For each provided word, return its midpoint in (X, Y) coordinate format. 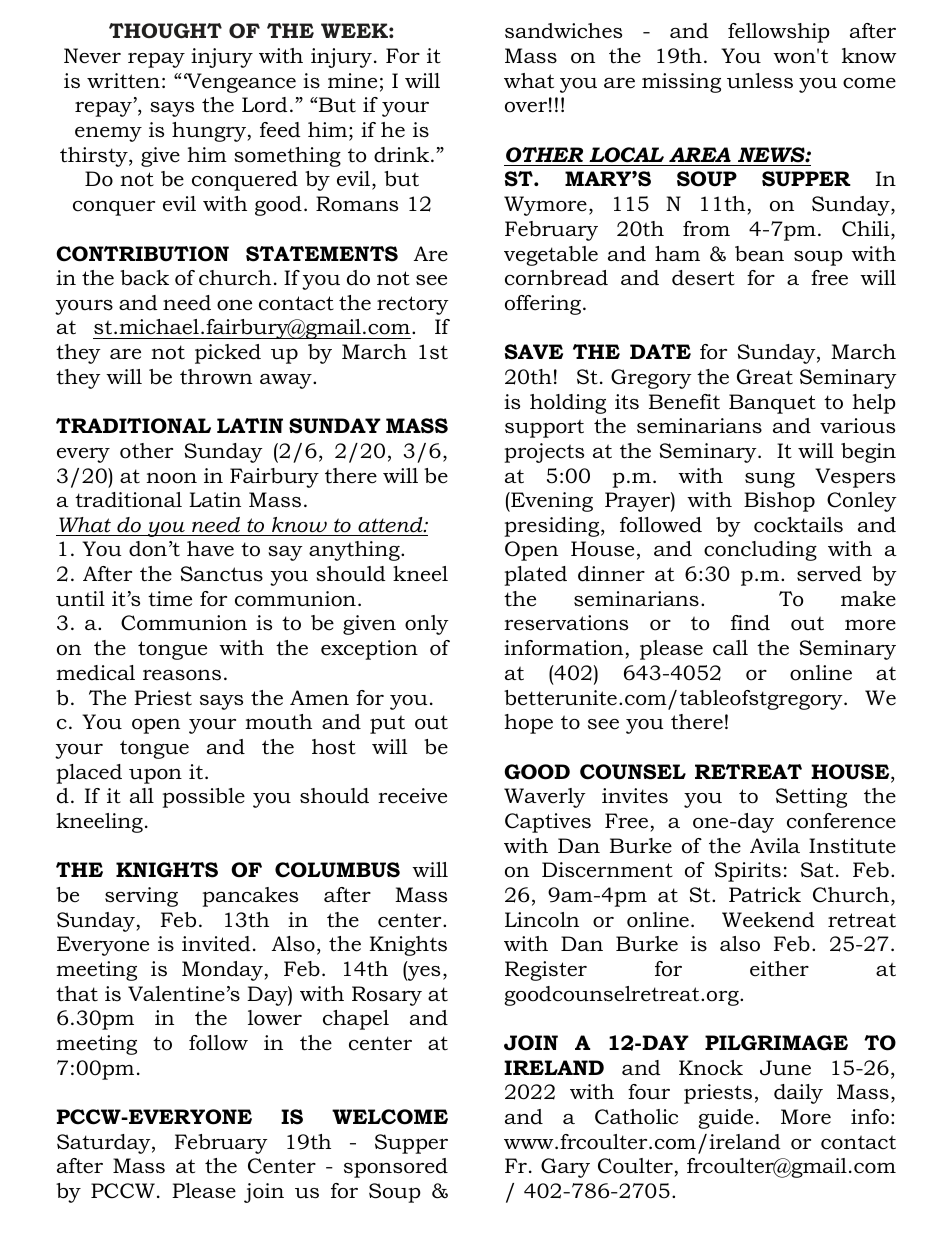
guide (725, 1119)
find (750, 623)
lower (275, 1018)
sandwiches (563, 31)
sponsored (396, 1168)
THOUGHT (165, 31)
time (170, 599)
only (427, 625)
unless (760, 81)
